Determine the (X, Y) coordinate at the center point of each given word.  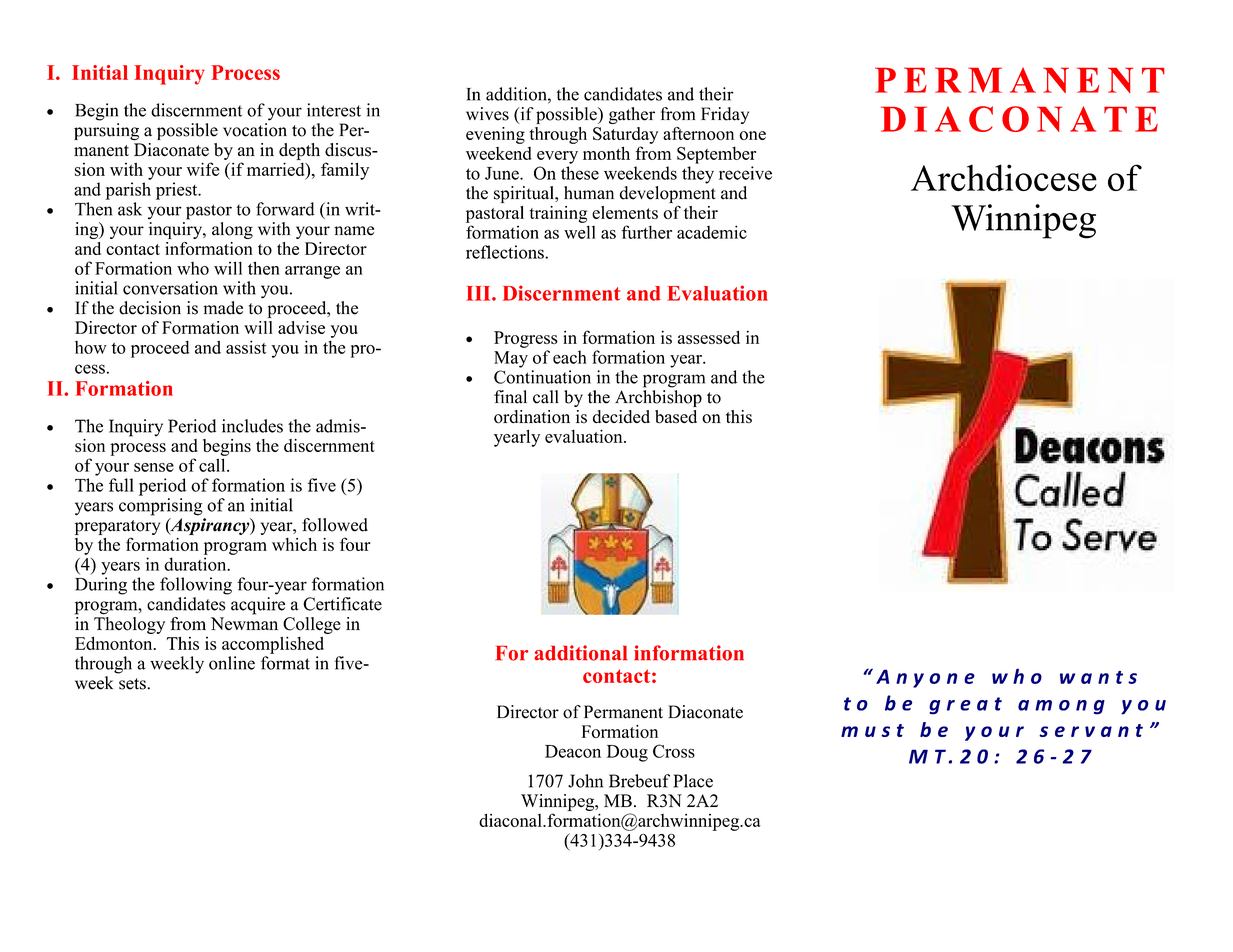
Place (693, 781)
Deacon (573, 751)
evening (495, 135)
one (752, 135)
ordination (532, 417)
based (676, 417)
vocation (255, 130)
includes (252, 426)
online (232, 663)
